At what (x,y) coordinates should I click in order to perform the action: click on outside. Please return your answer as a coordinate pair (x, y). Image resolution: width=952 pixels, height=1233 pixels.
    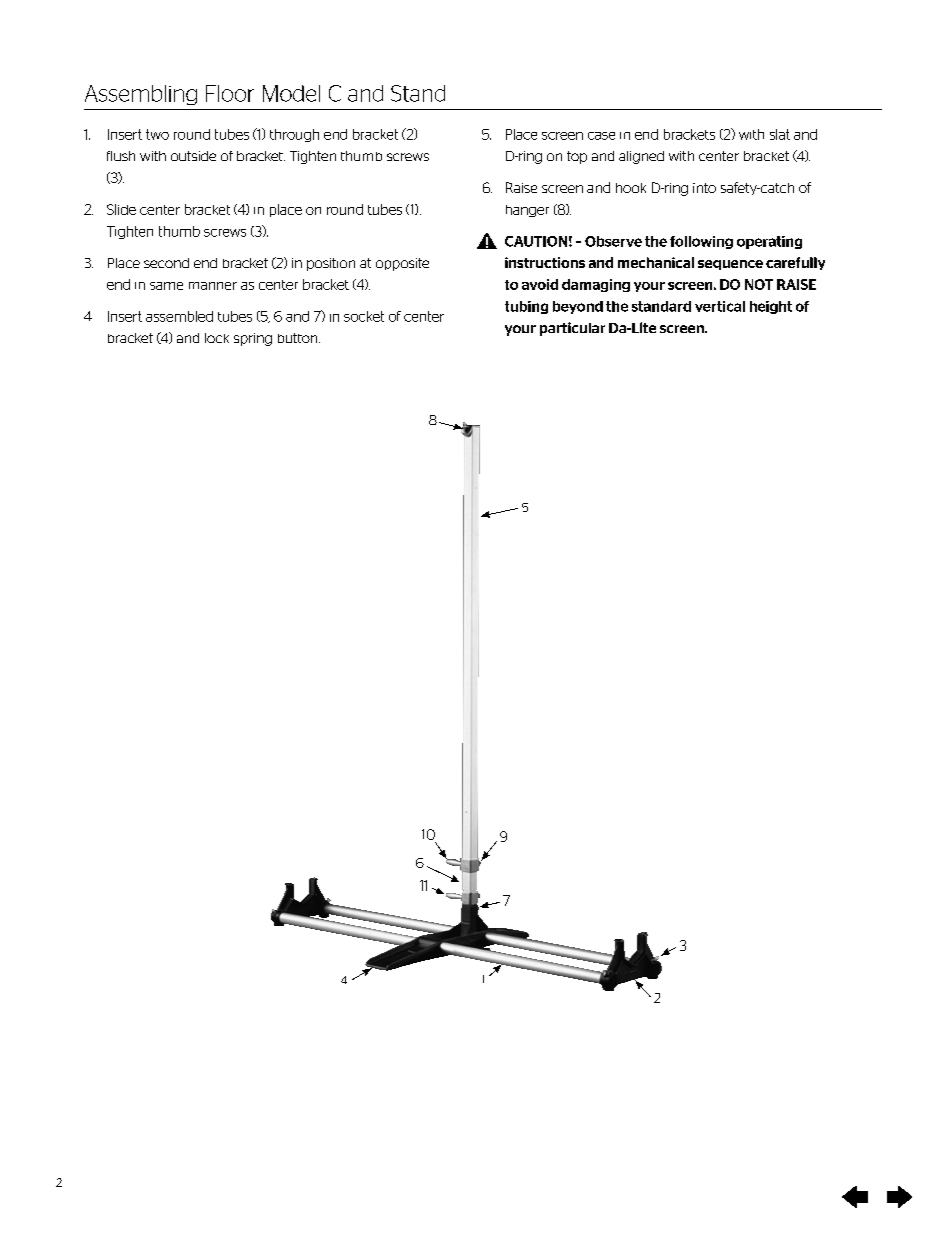
    Looking at the image, I should click on (193, 156).
